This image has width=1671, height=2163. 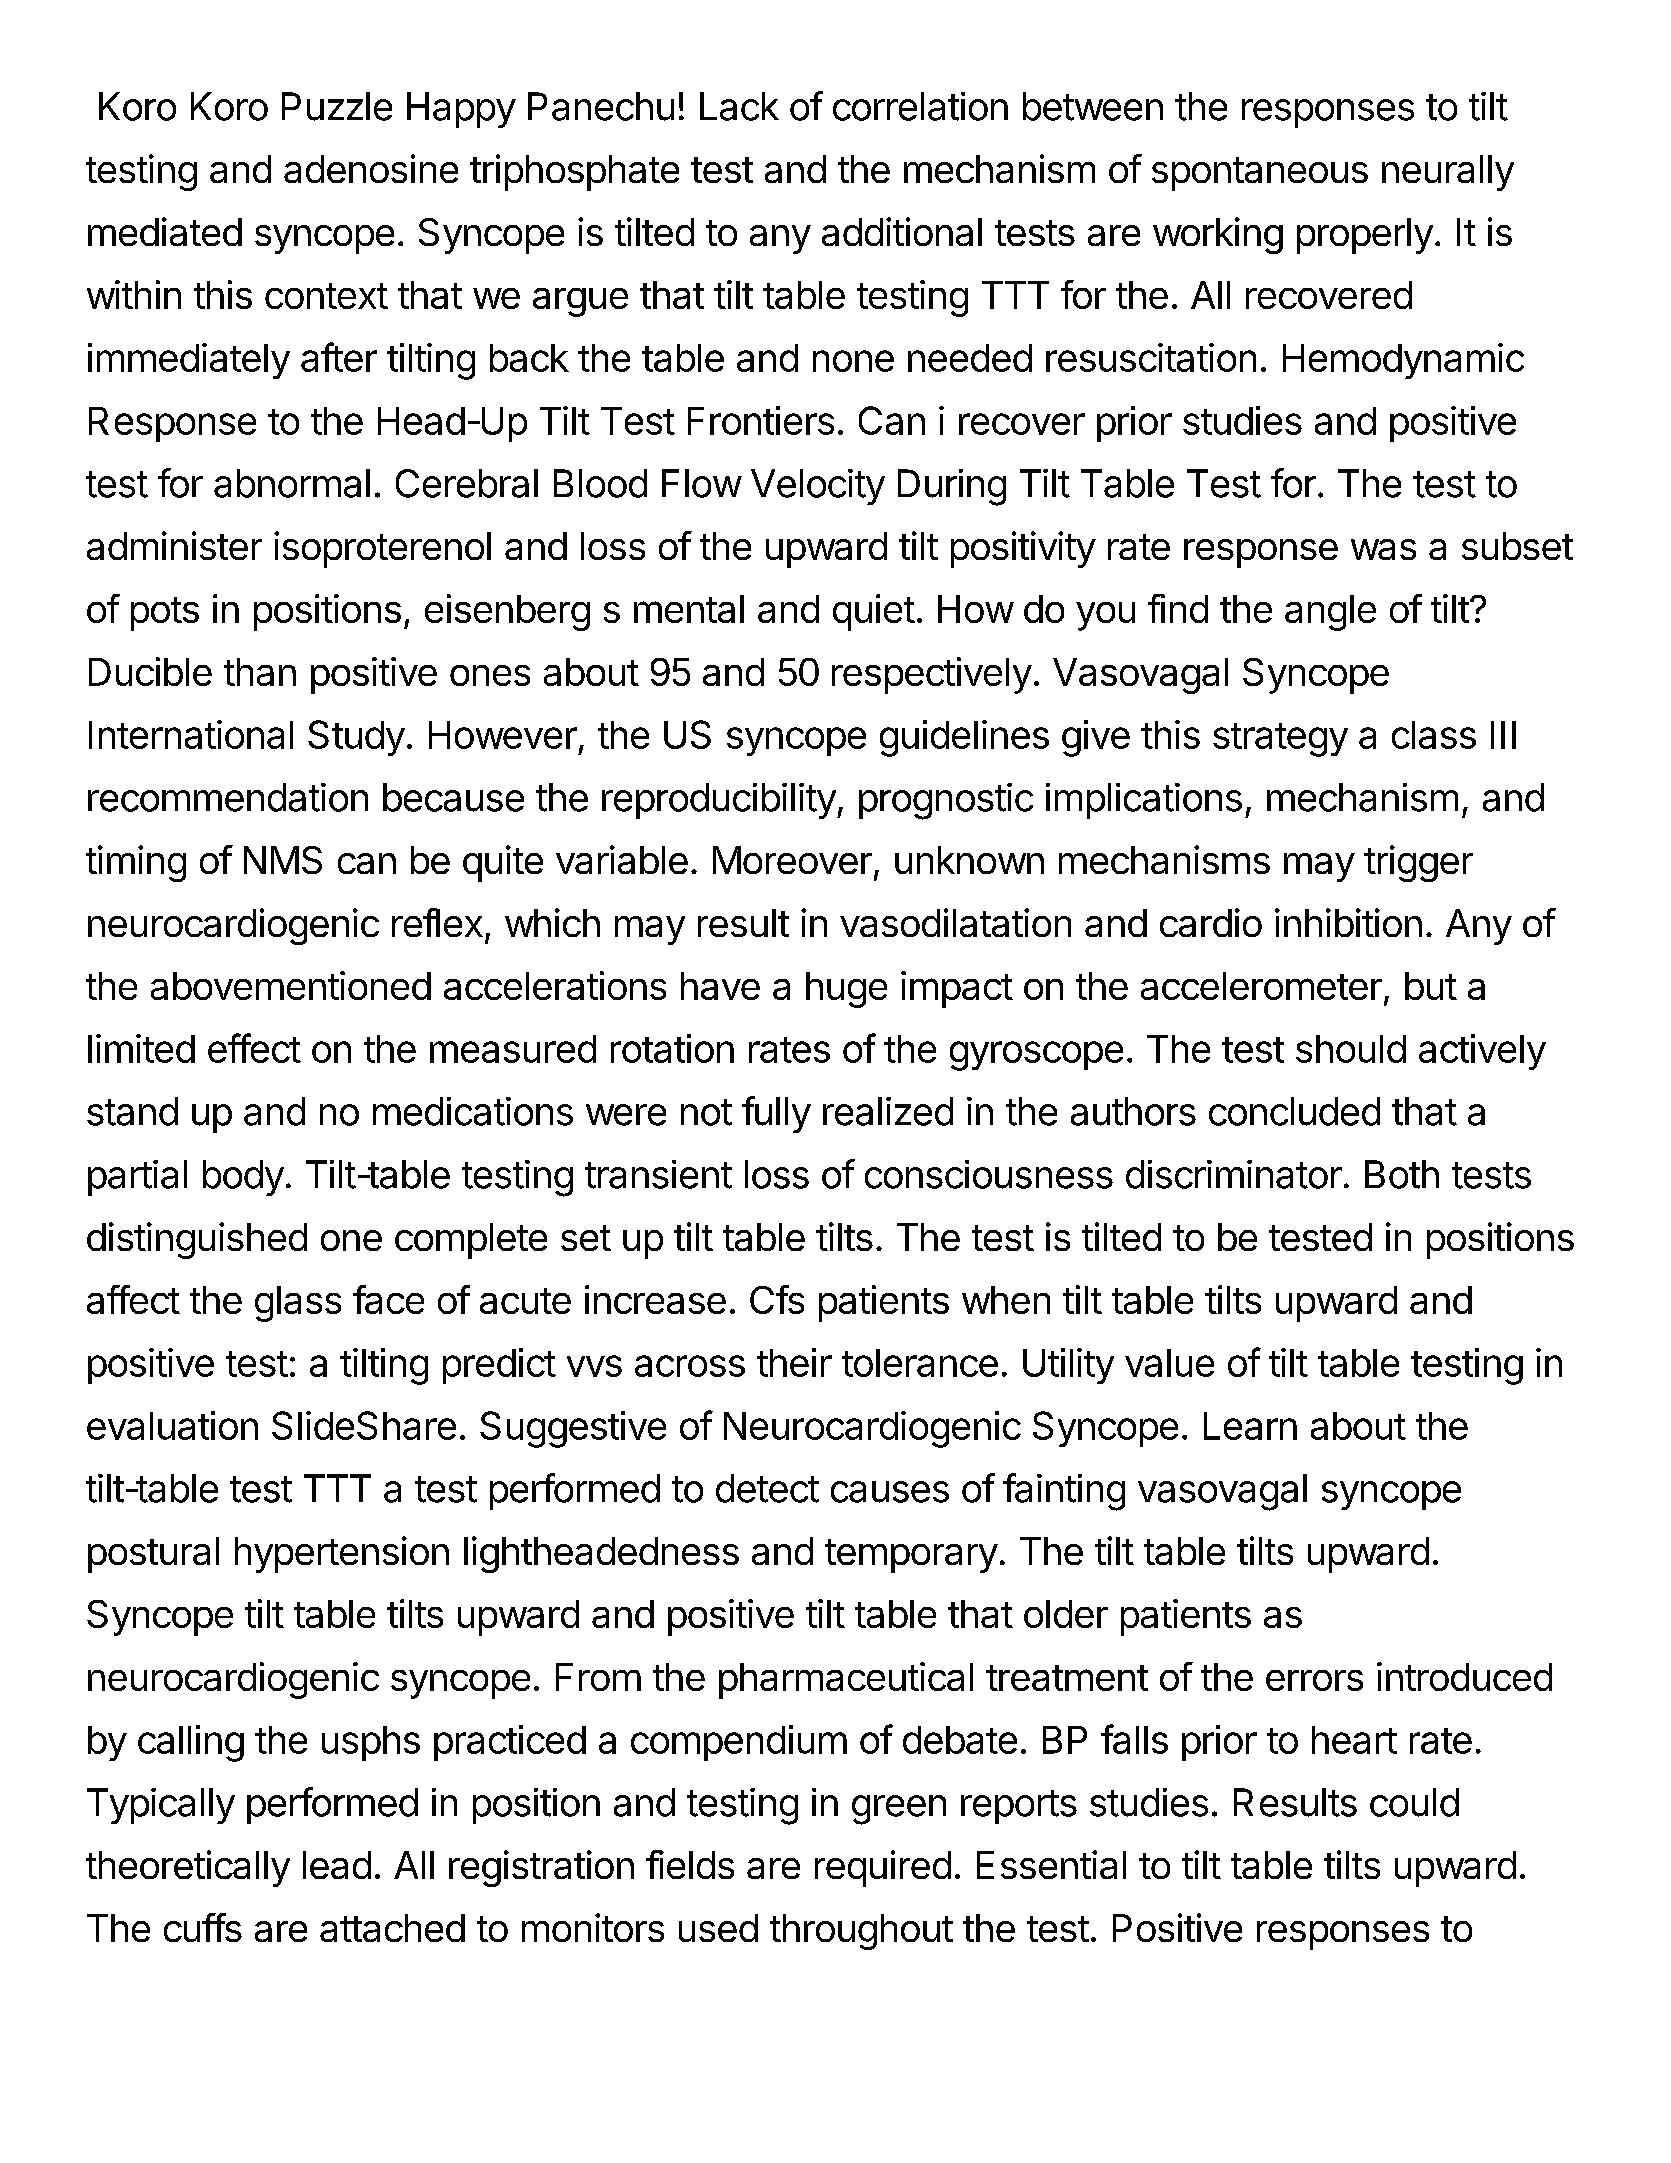 What do you see at coordinates (291, 985) in the image?
I see `abovementioned` at bounding box center [291, 985].
